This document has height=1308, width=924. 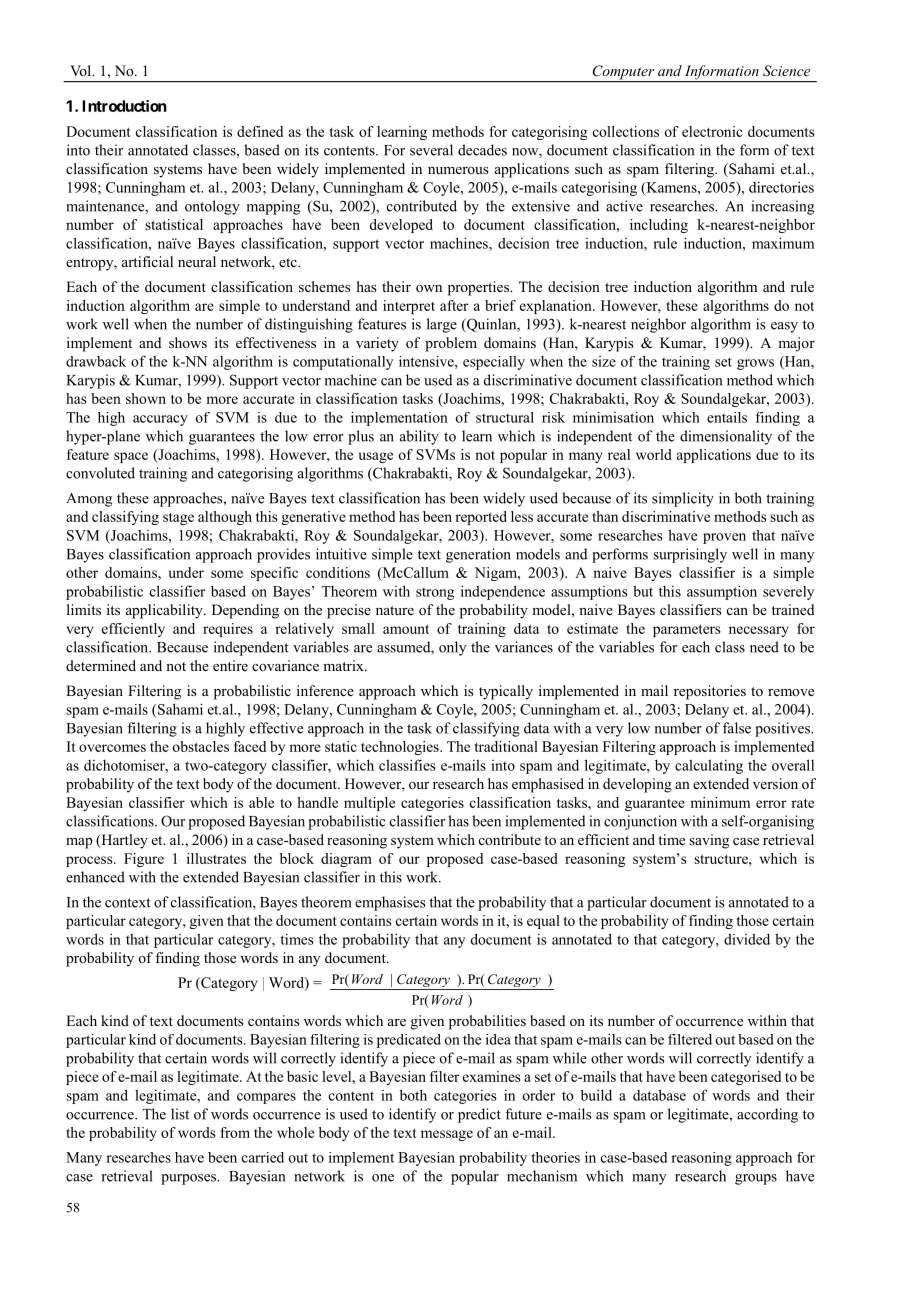 What do you see at coordinates (712, 131) in the document?
I see `electronic` at bounding box center [712, 131].
